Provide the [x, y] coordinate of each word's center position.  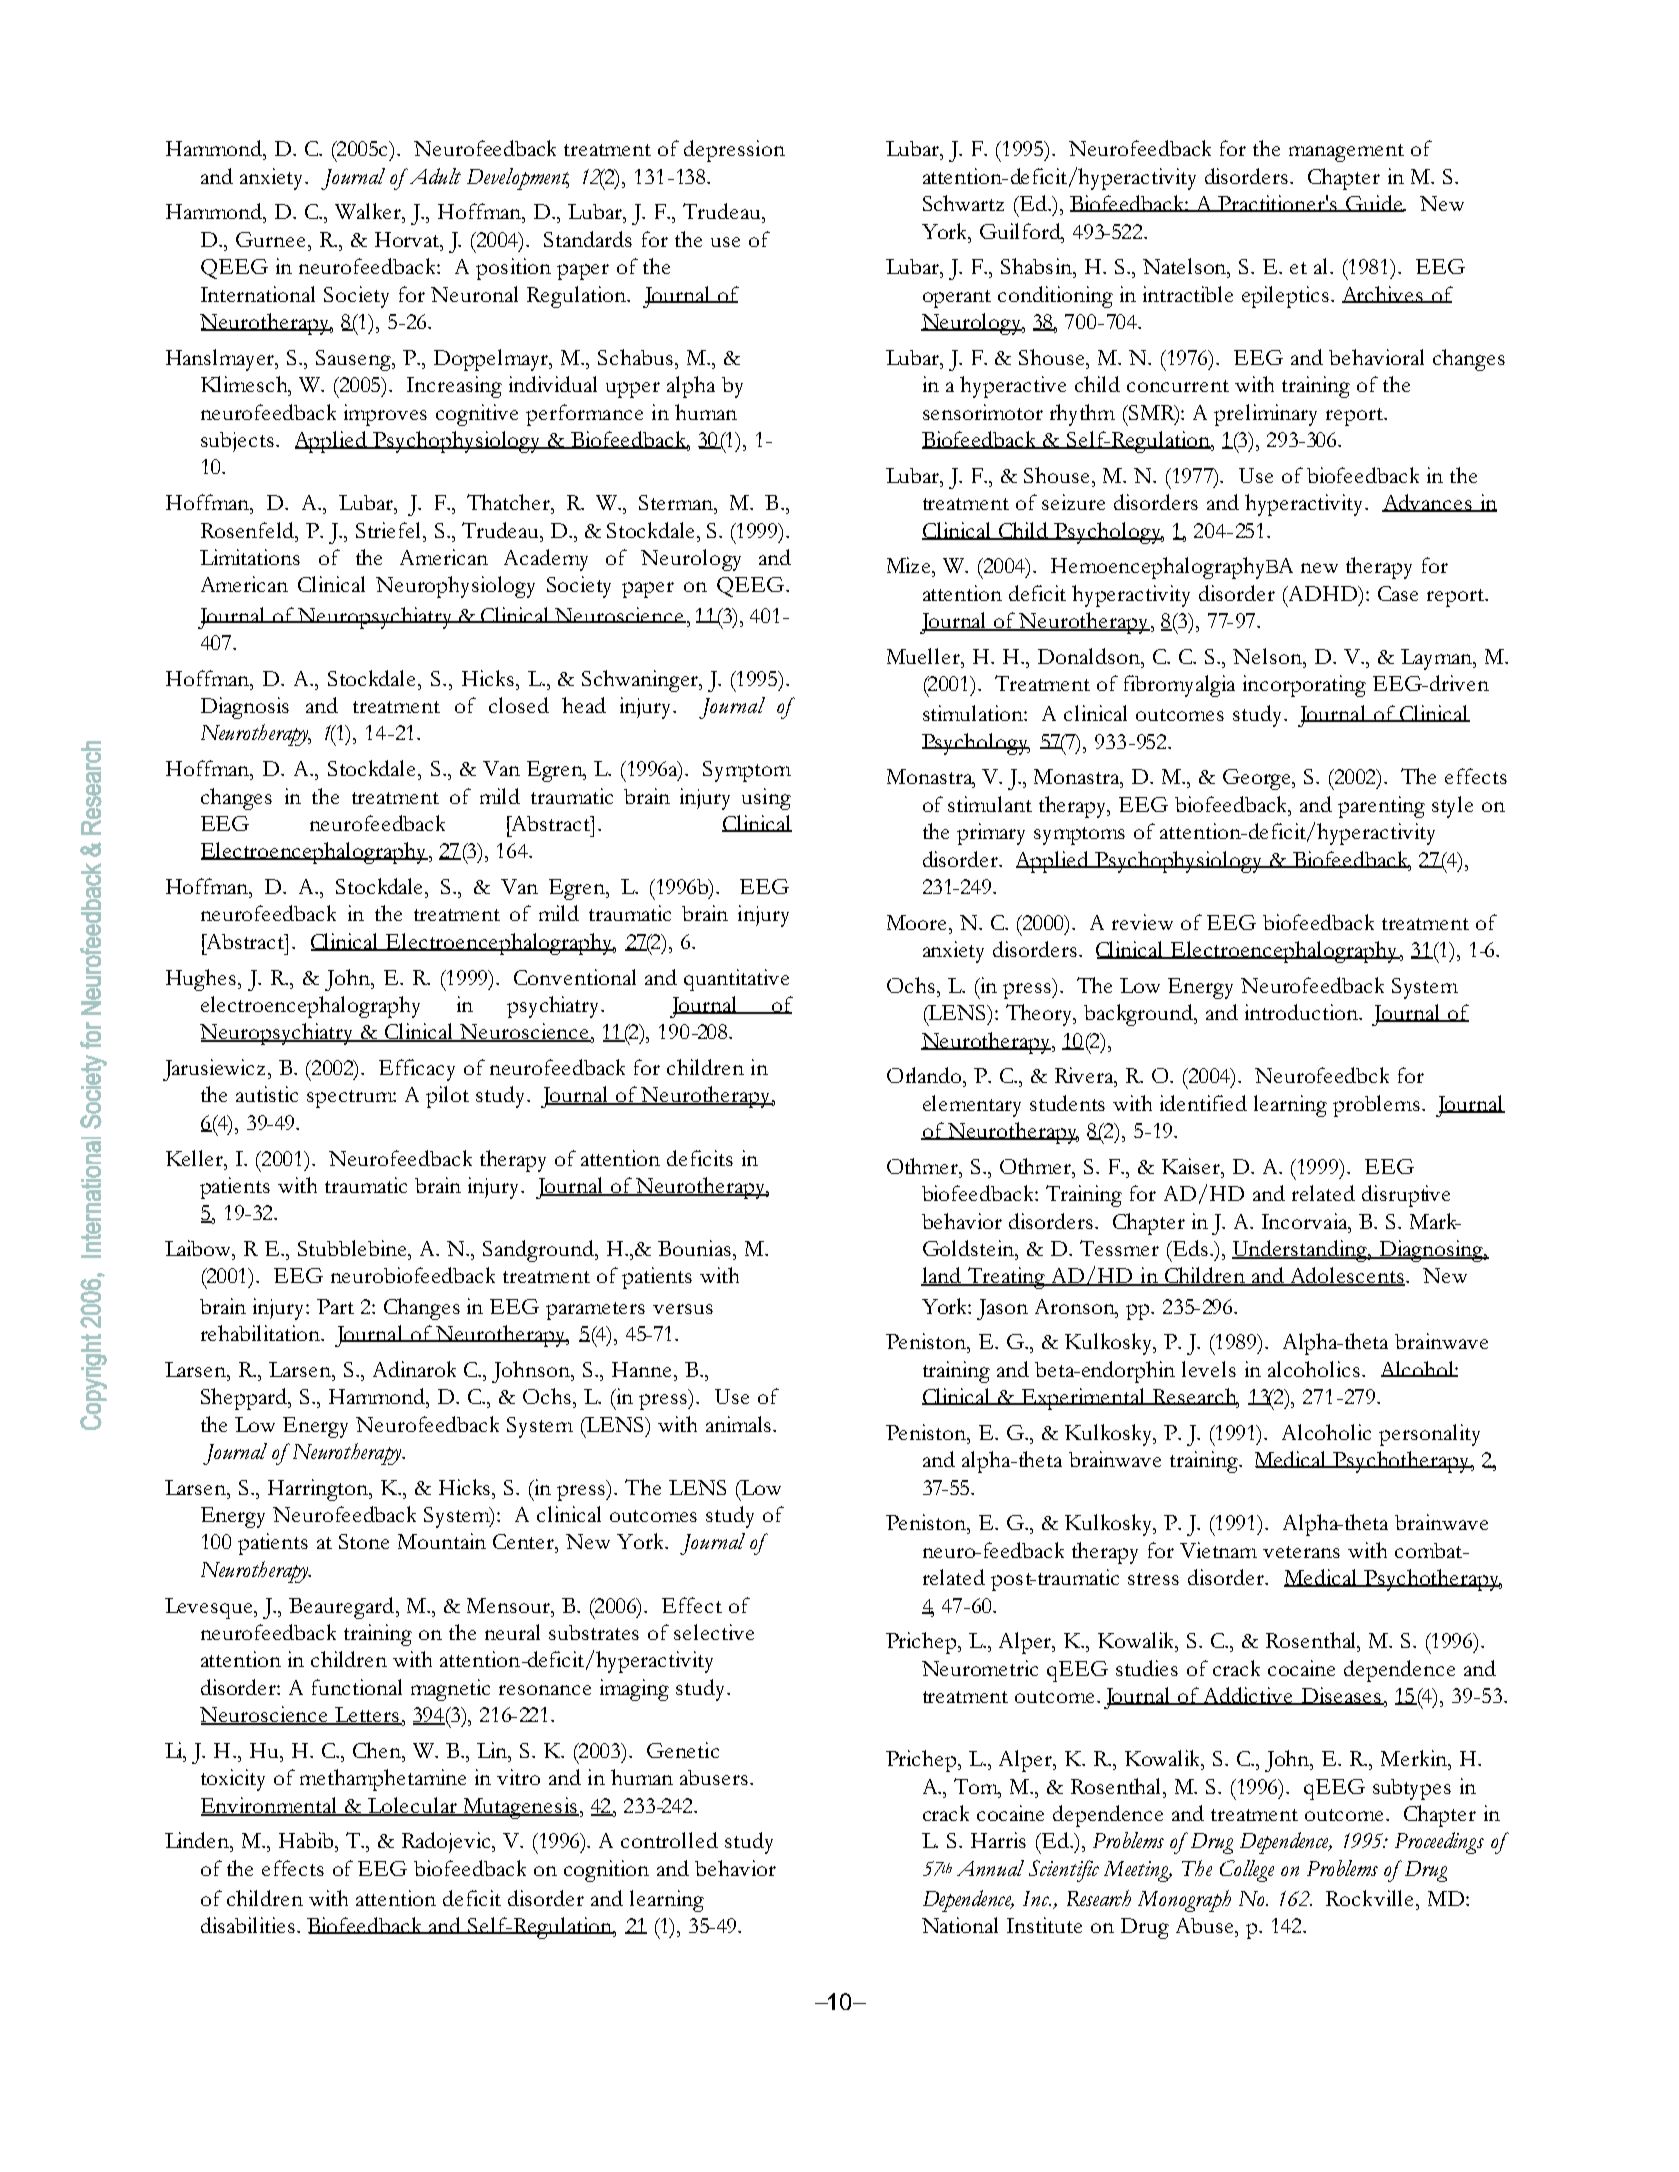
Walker [369, 211]
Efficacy [417, 1070]
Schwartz [963, 203]
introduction [1302, 1012]
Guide [1374, 203]
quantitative [736, 980]
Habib [307, 1840]
